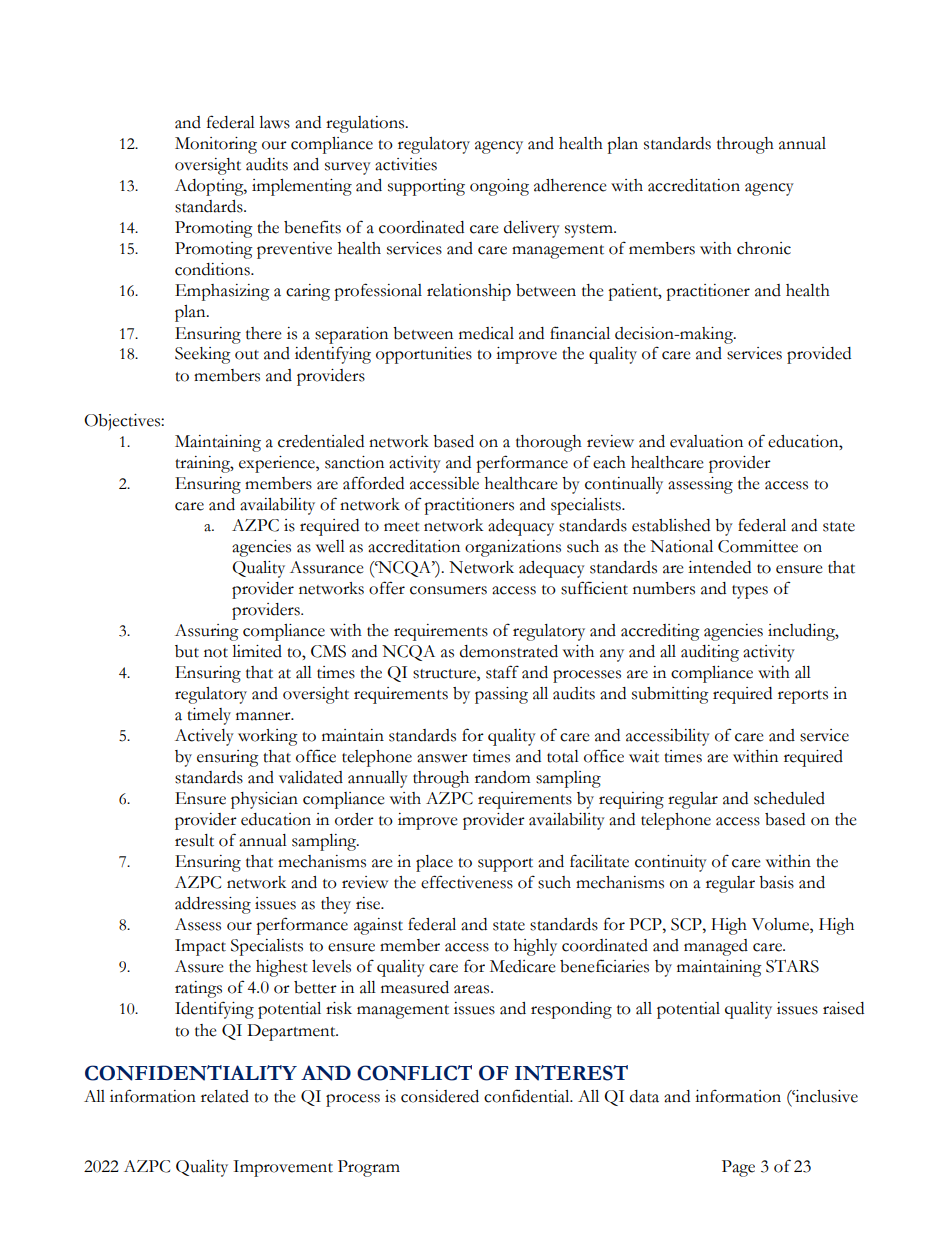  What do you see at coordinates (225, 1096) in the page?
I see `related` at bounding box center [225, 1096].
